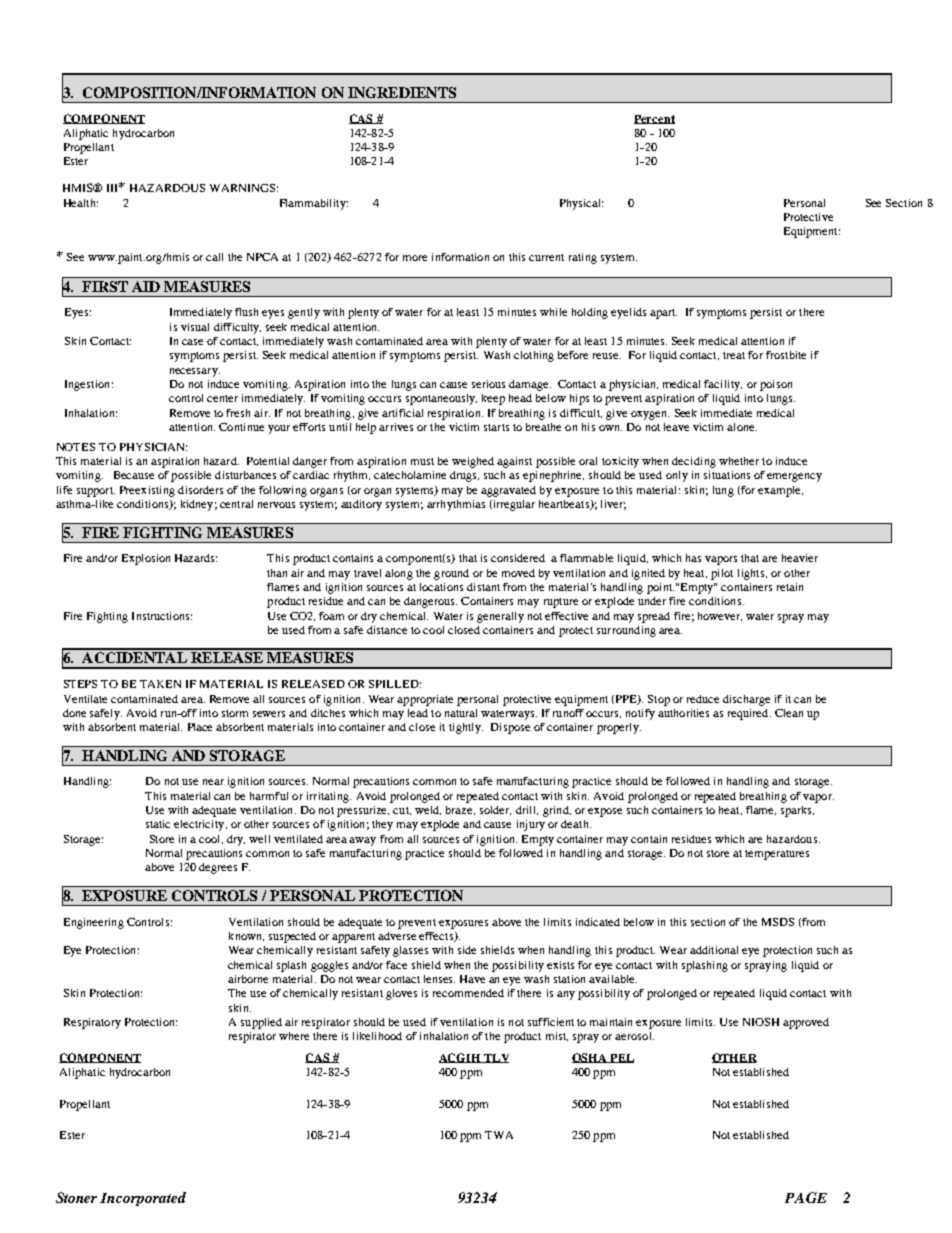 This screenshot has height=1233, width=952. I want to click on Percent, so click(654, 119).
